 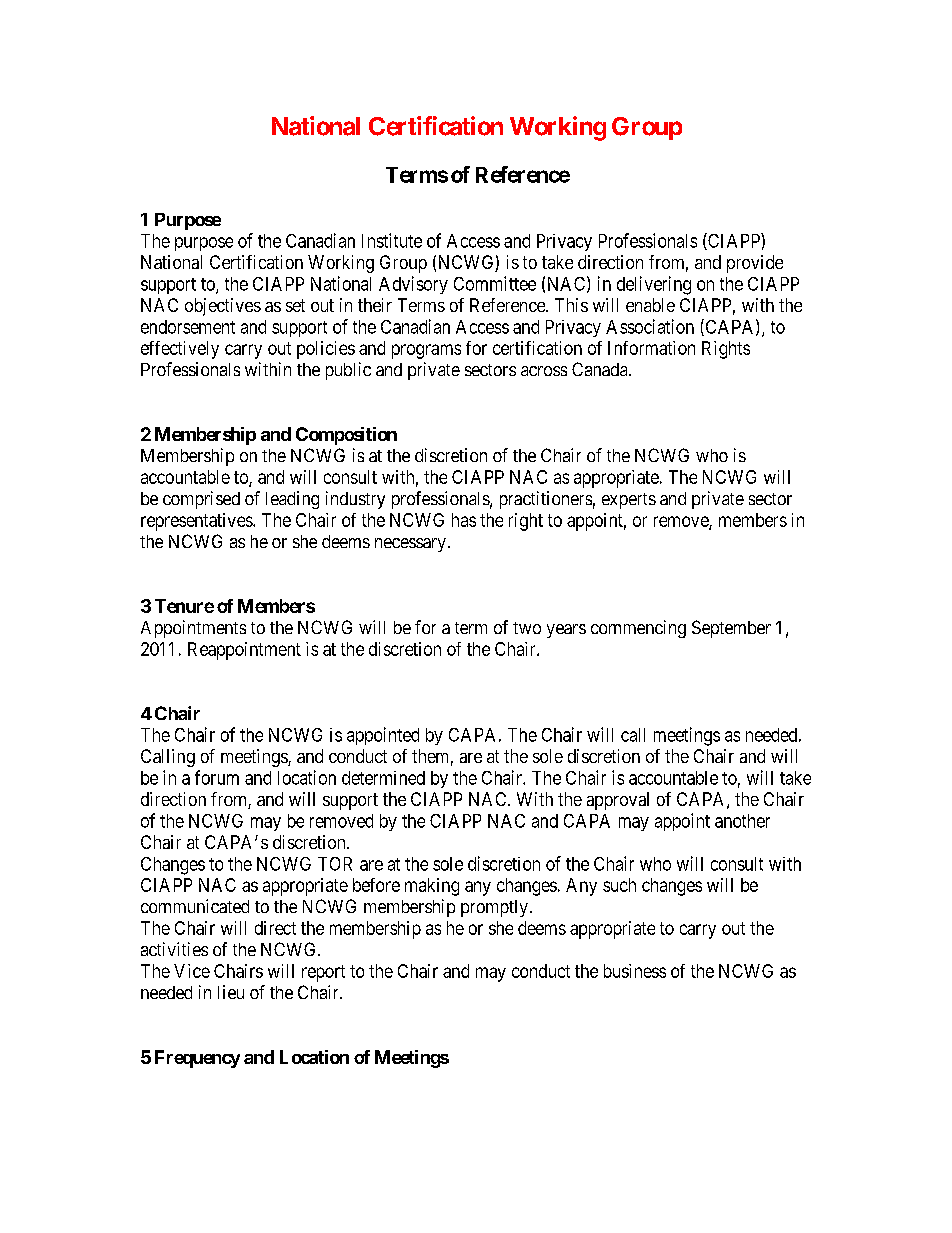 I want to click on Frequency, so click(x=197, y=1059).
